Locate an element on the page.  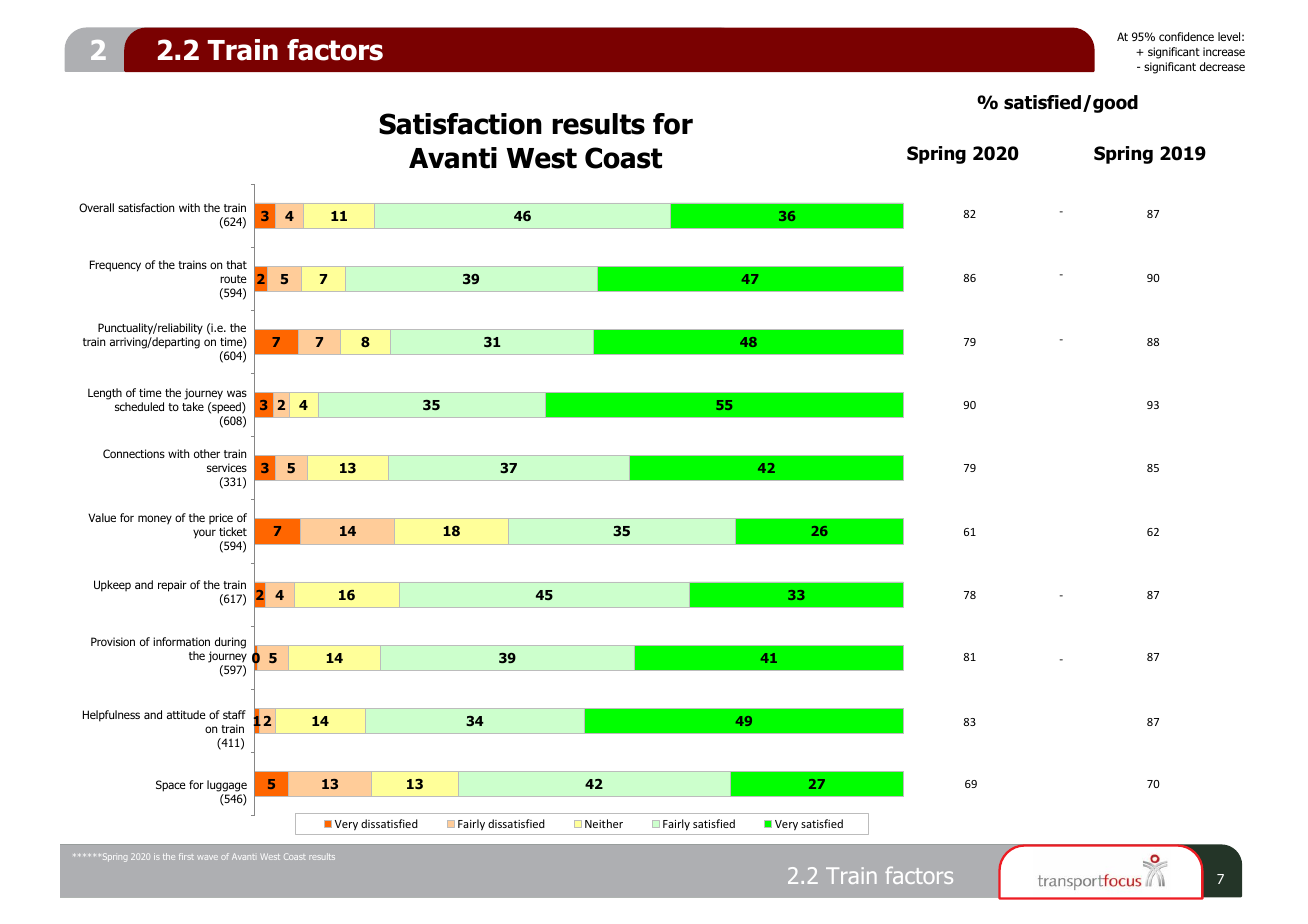
increase is located at coordinates (1224, 51).
